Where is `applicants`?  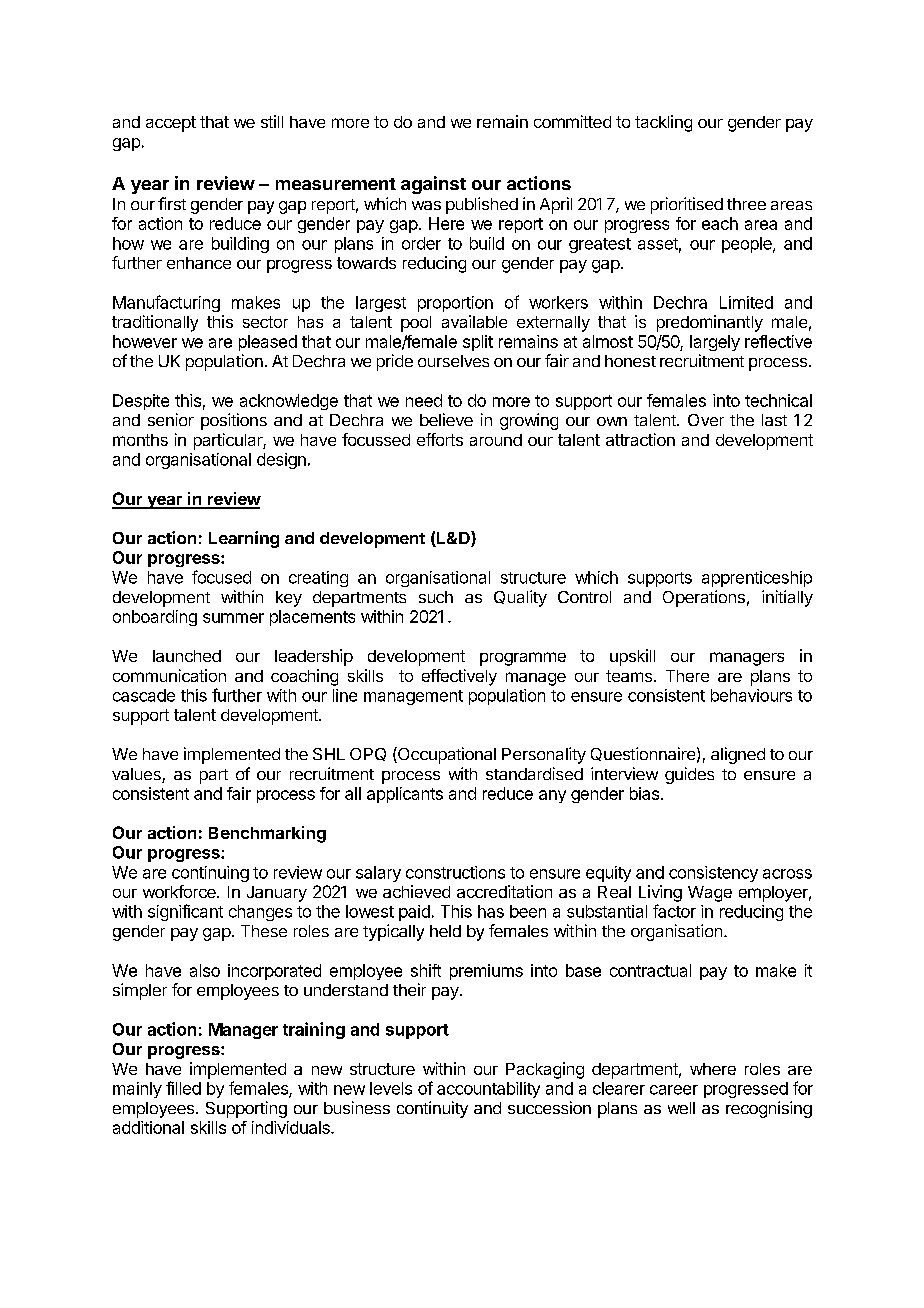 applicants is located at coordinates (405, 795).
